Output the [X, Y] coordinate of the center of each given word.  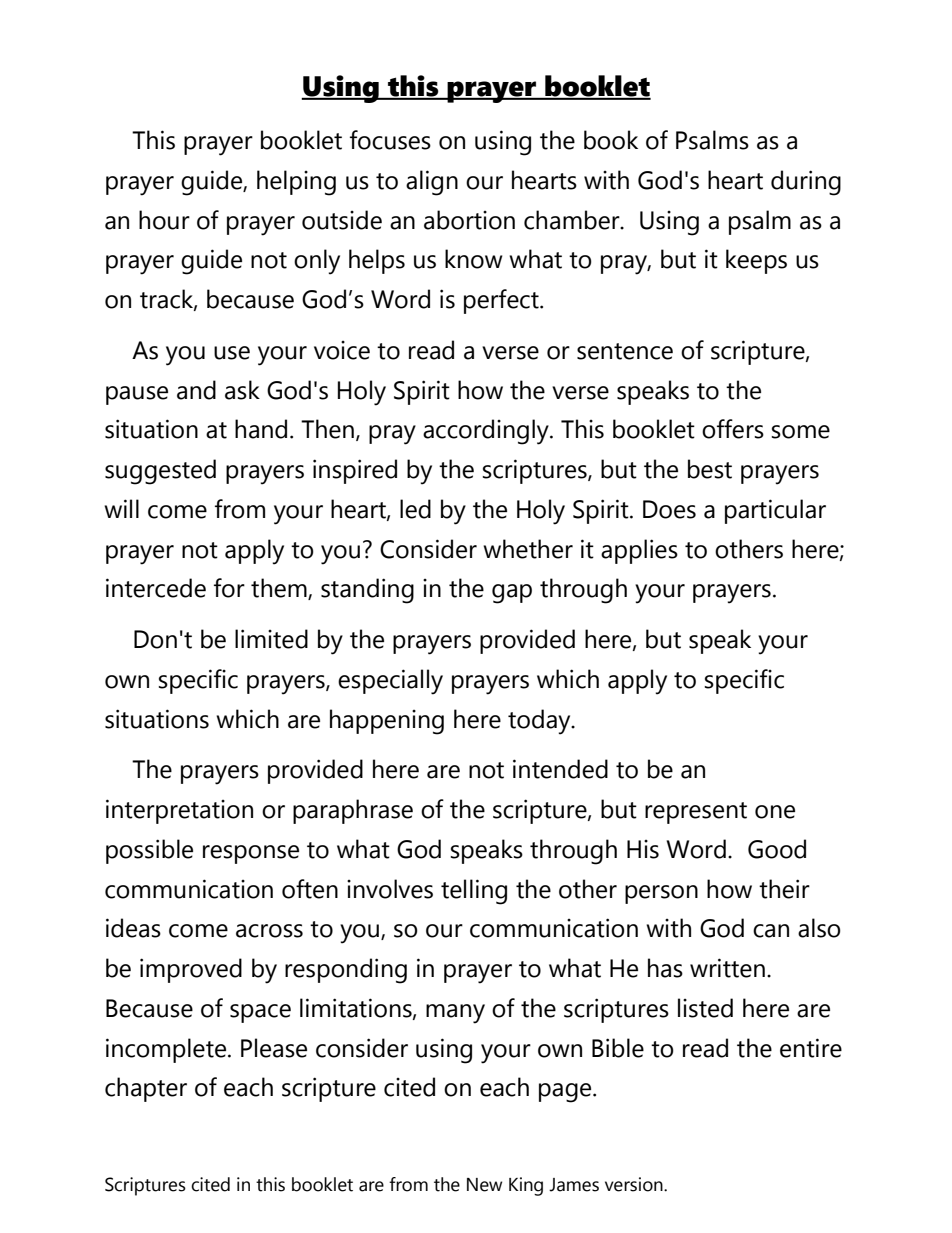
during [806, 183]
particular [775, 511]
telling [474, 892]
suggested [160, 472]
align [432, 183]
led [415, 509]
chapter [146, 1089]
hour [164, 220]
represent [696, 813]
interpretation [179, 811]
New [484, 1185]
